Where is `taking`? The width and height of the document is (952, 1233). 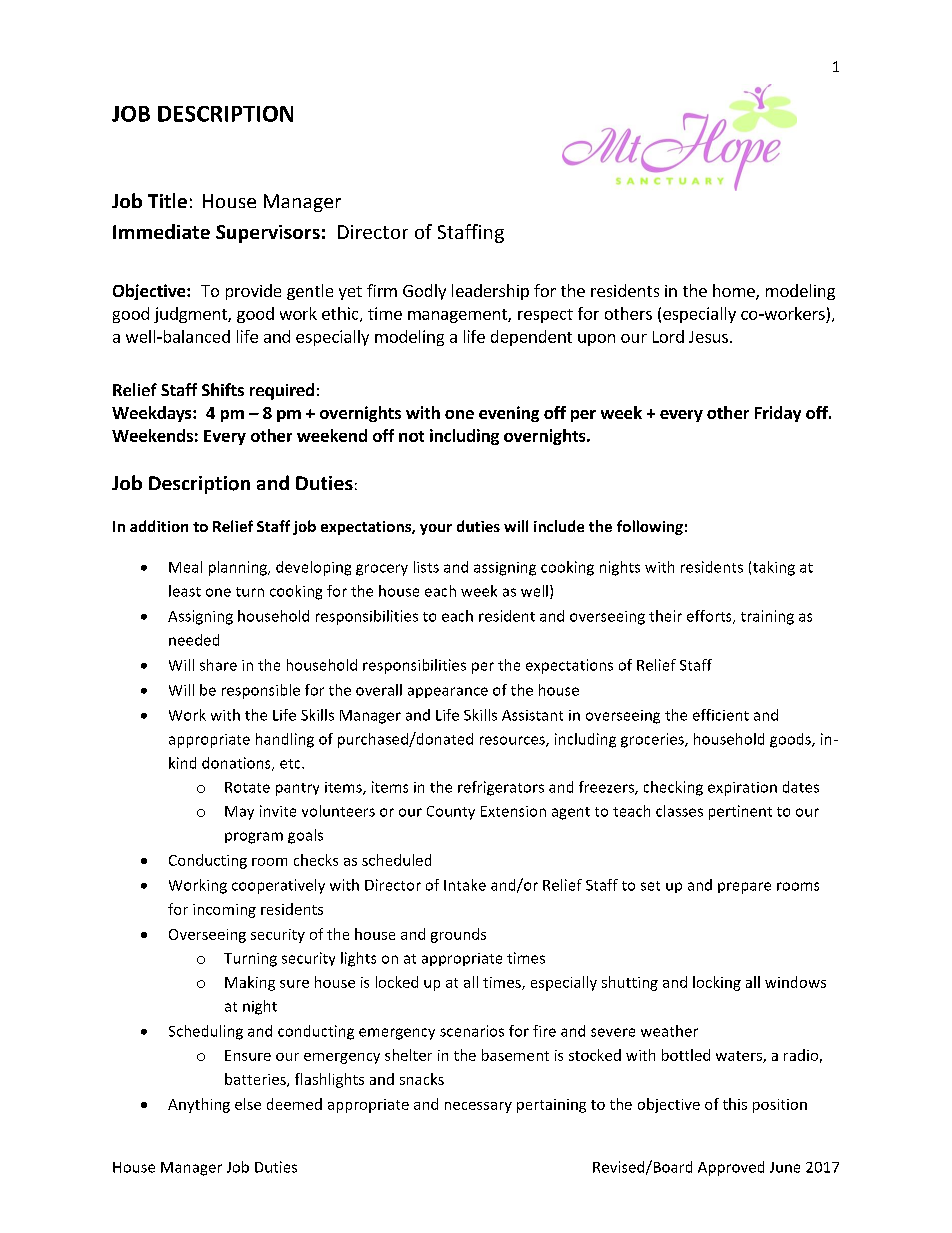
taking is located at coordinates (774, 568).
